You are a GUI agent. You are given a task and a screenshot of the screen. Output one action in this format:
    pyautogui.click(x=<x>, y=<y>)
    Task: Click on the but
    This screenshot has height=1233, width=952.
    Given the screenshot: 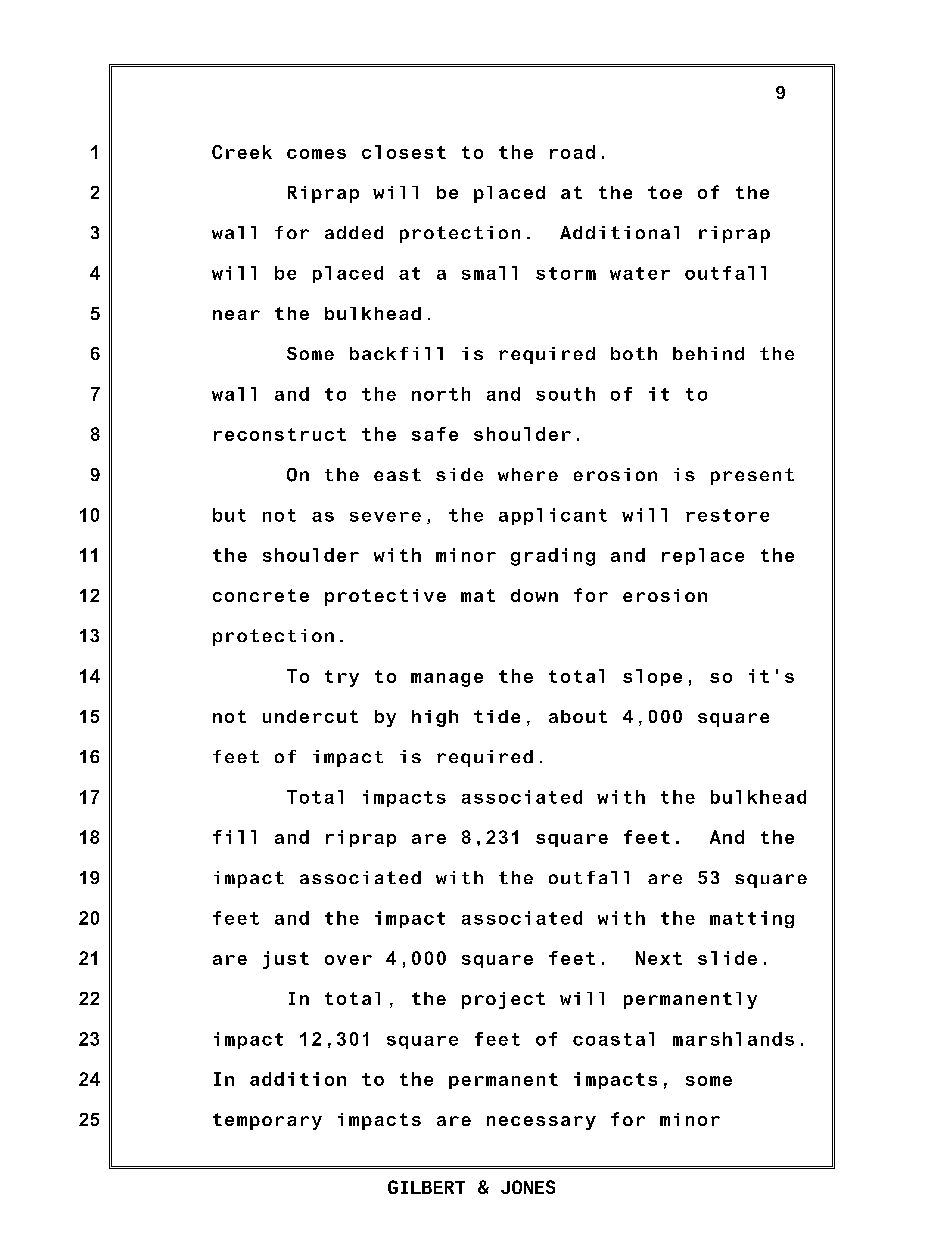 What is the action you would take?
    pyautogui.click(x=229, y=515)
